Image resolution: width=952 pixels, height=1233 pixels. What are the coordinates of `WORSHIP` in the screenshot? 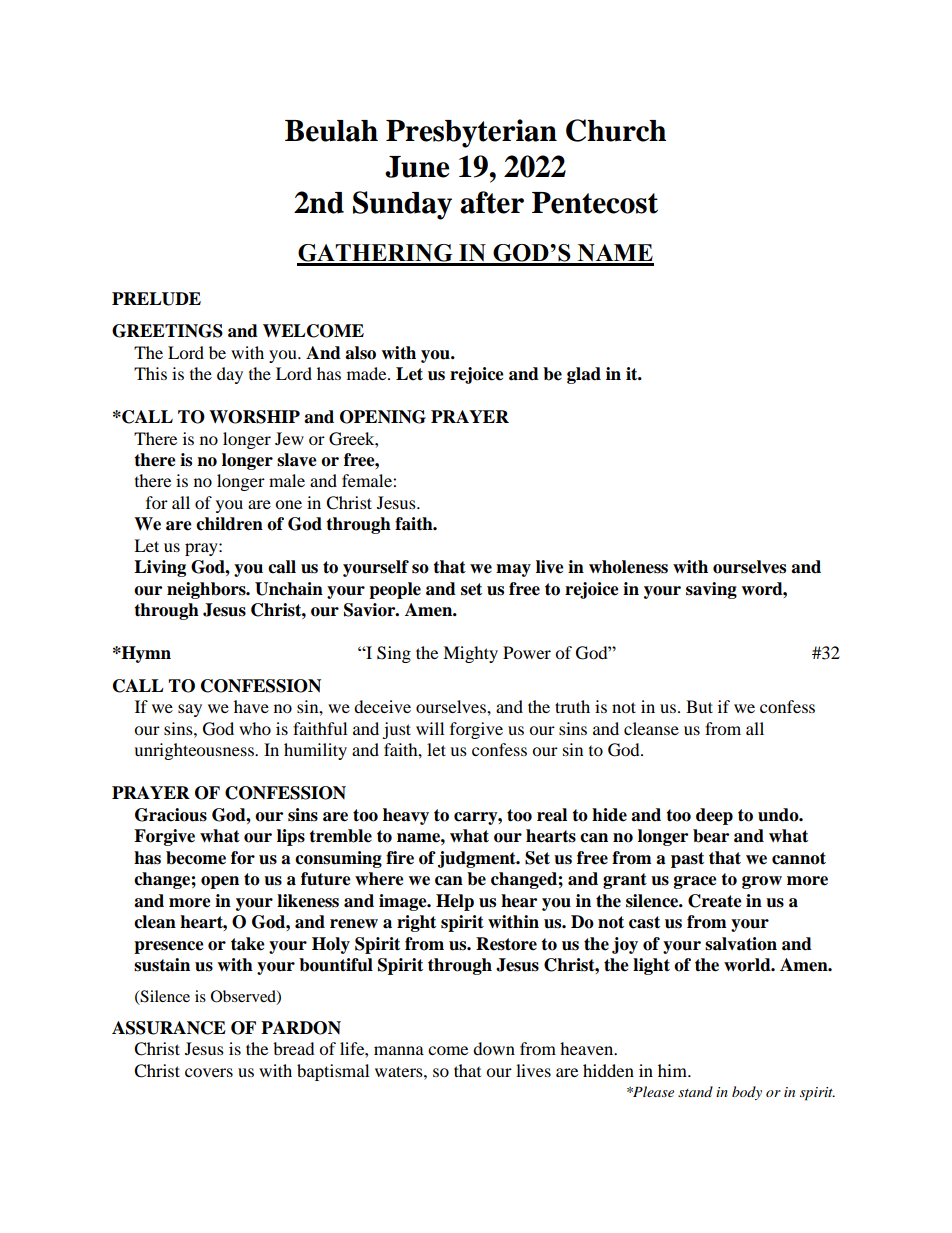 It's located at (254, 417).
